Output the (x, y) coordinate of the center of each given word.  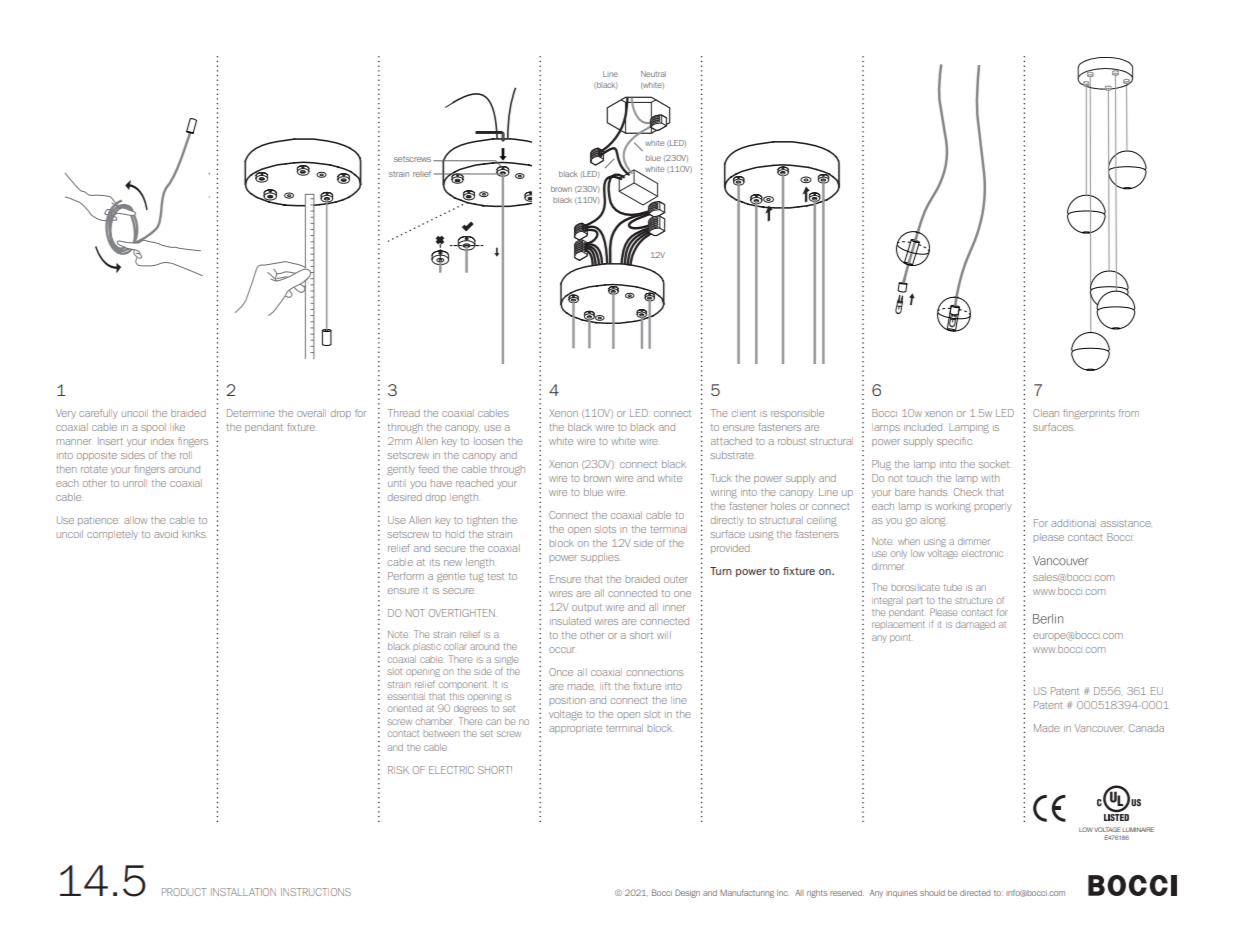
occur (562, 650)
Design (687, 893)
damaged (975, 625)
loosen (489, 441)
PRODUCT (184, 892)
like (177, 427)
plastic (427, 646)
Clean (1046, 413)
